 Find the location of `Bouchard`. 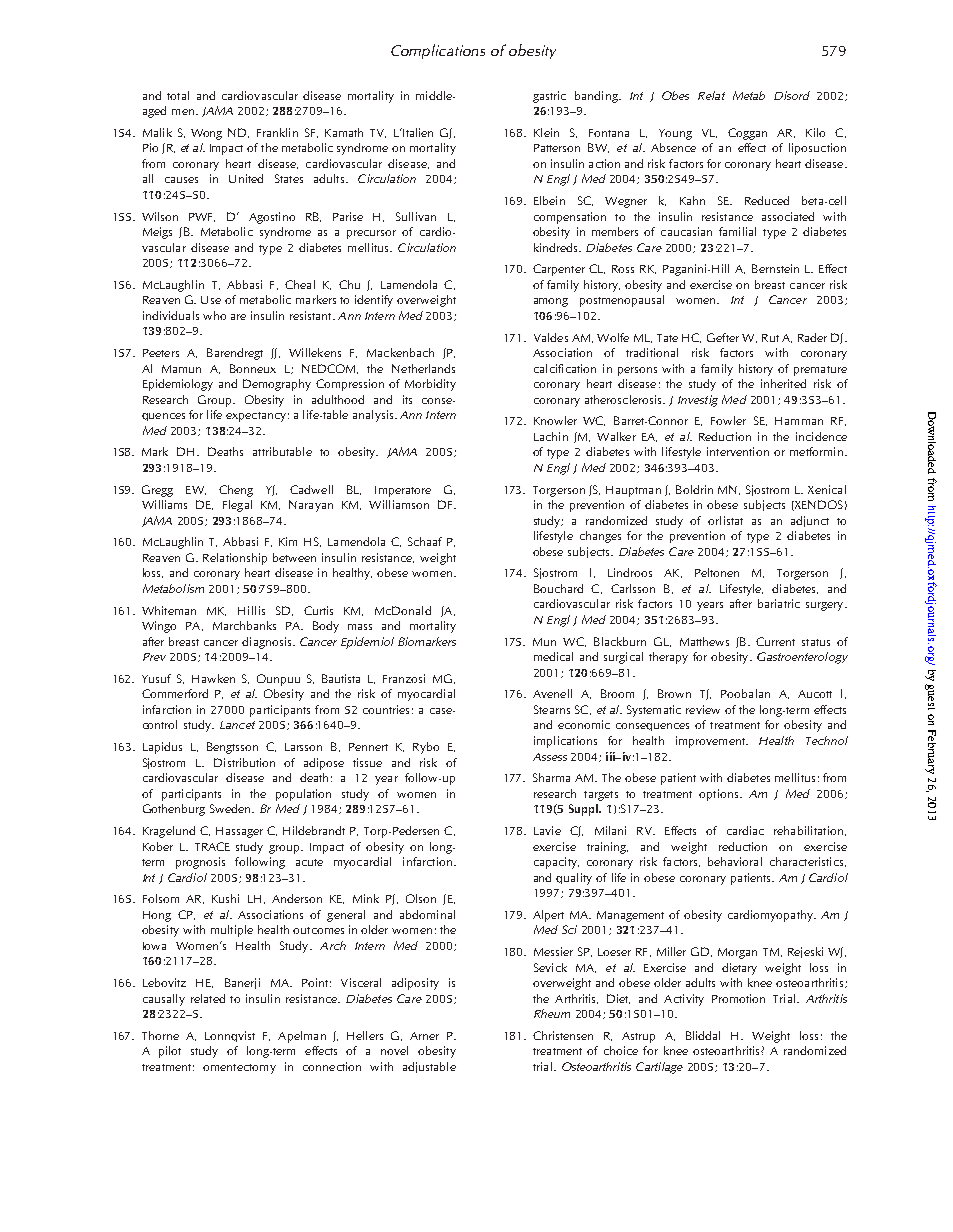

Bouchard is located at coordinates (558, 588).
